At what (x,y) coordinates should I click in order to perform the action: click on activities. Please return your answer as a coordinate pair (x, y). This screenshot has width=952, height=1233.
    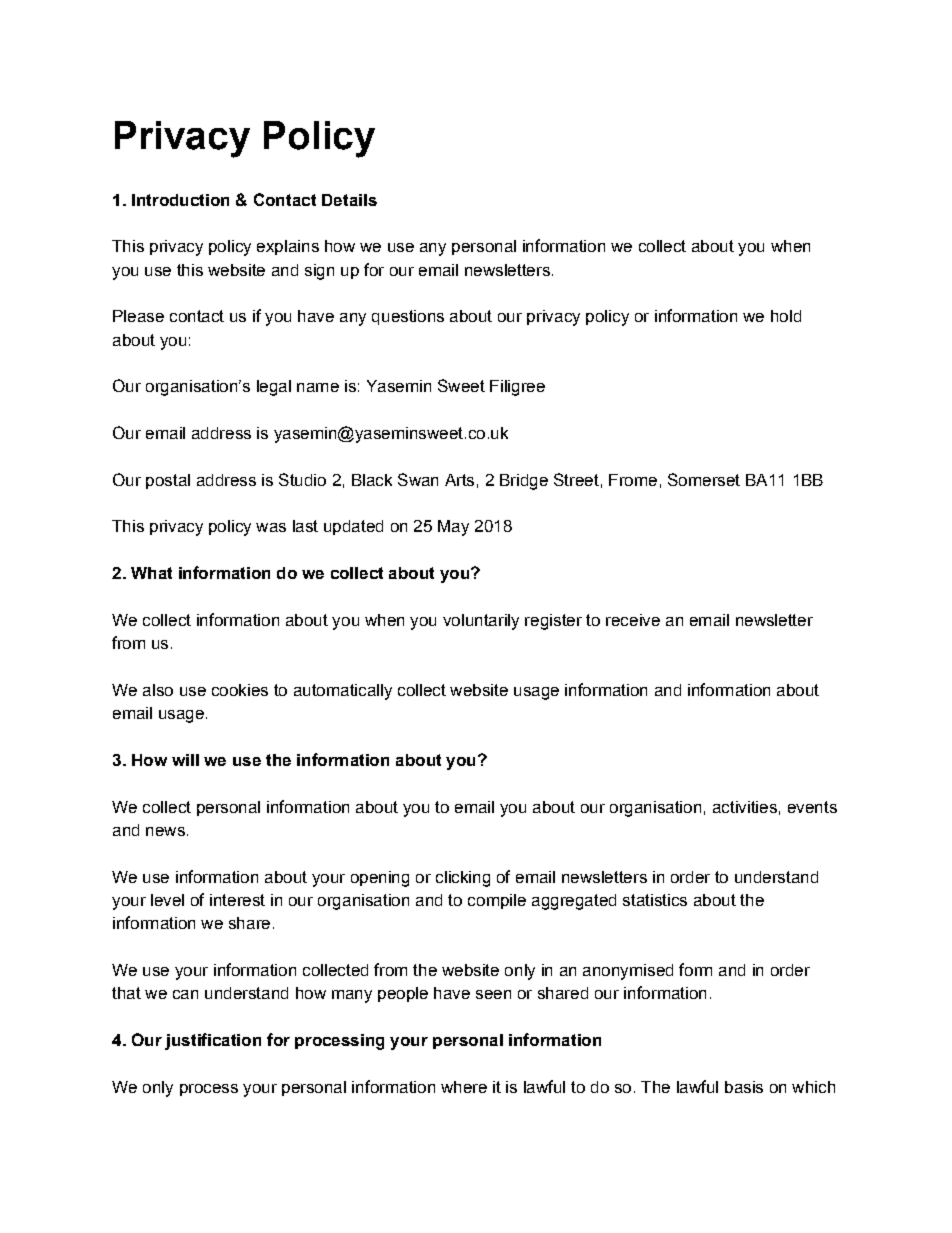
    Looking at the image, I should click on (745, 807).
